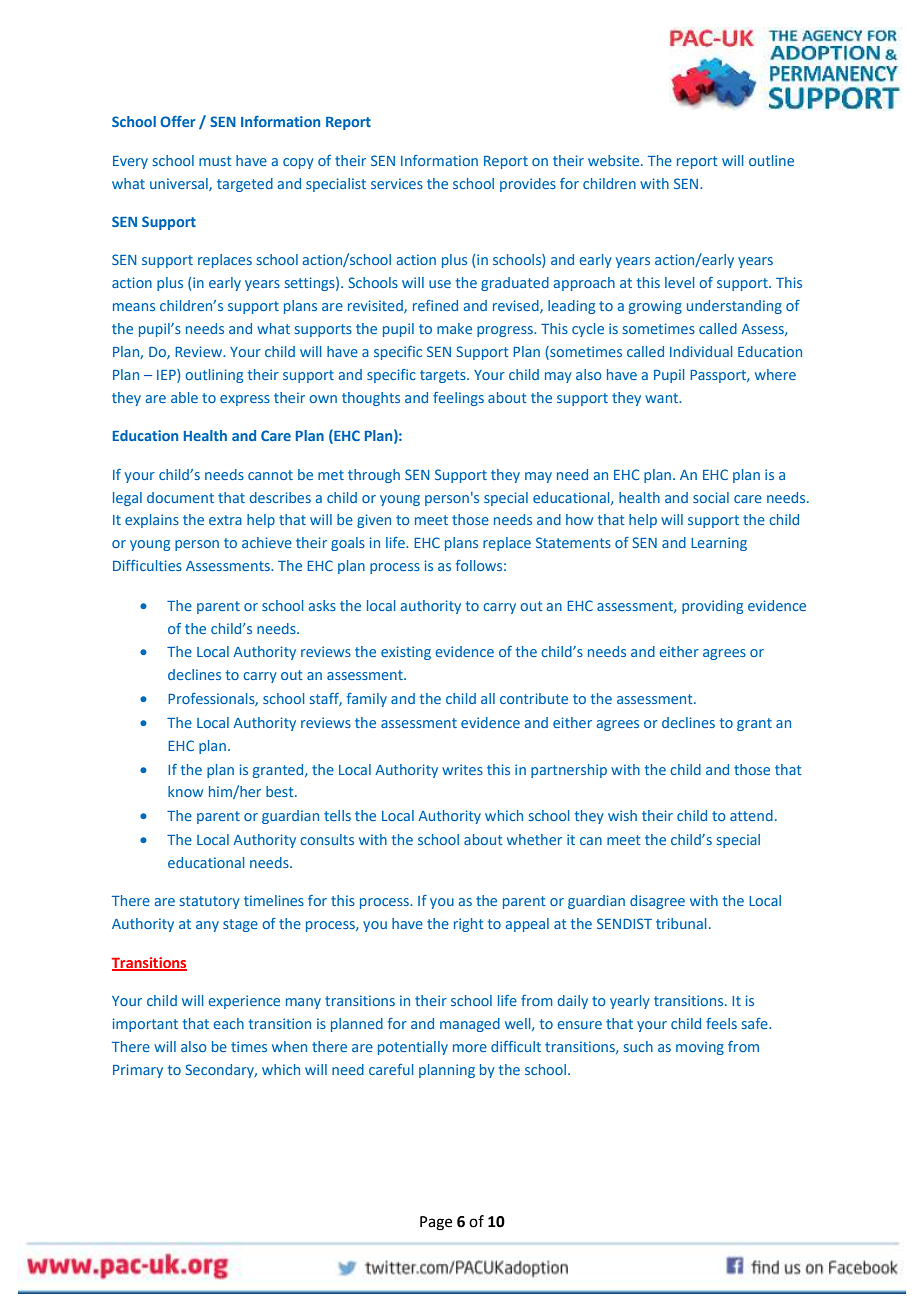 This screenshot has width=924, height=1308. I want to click on services, so click(397, 183).
